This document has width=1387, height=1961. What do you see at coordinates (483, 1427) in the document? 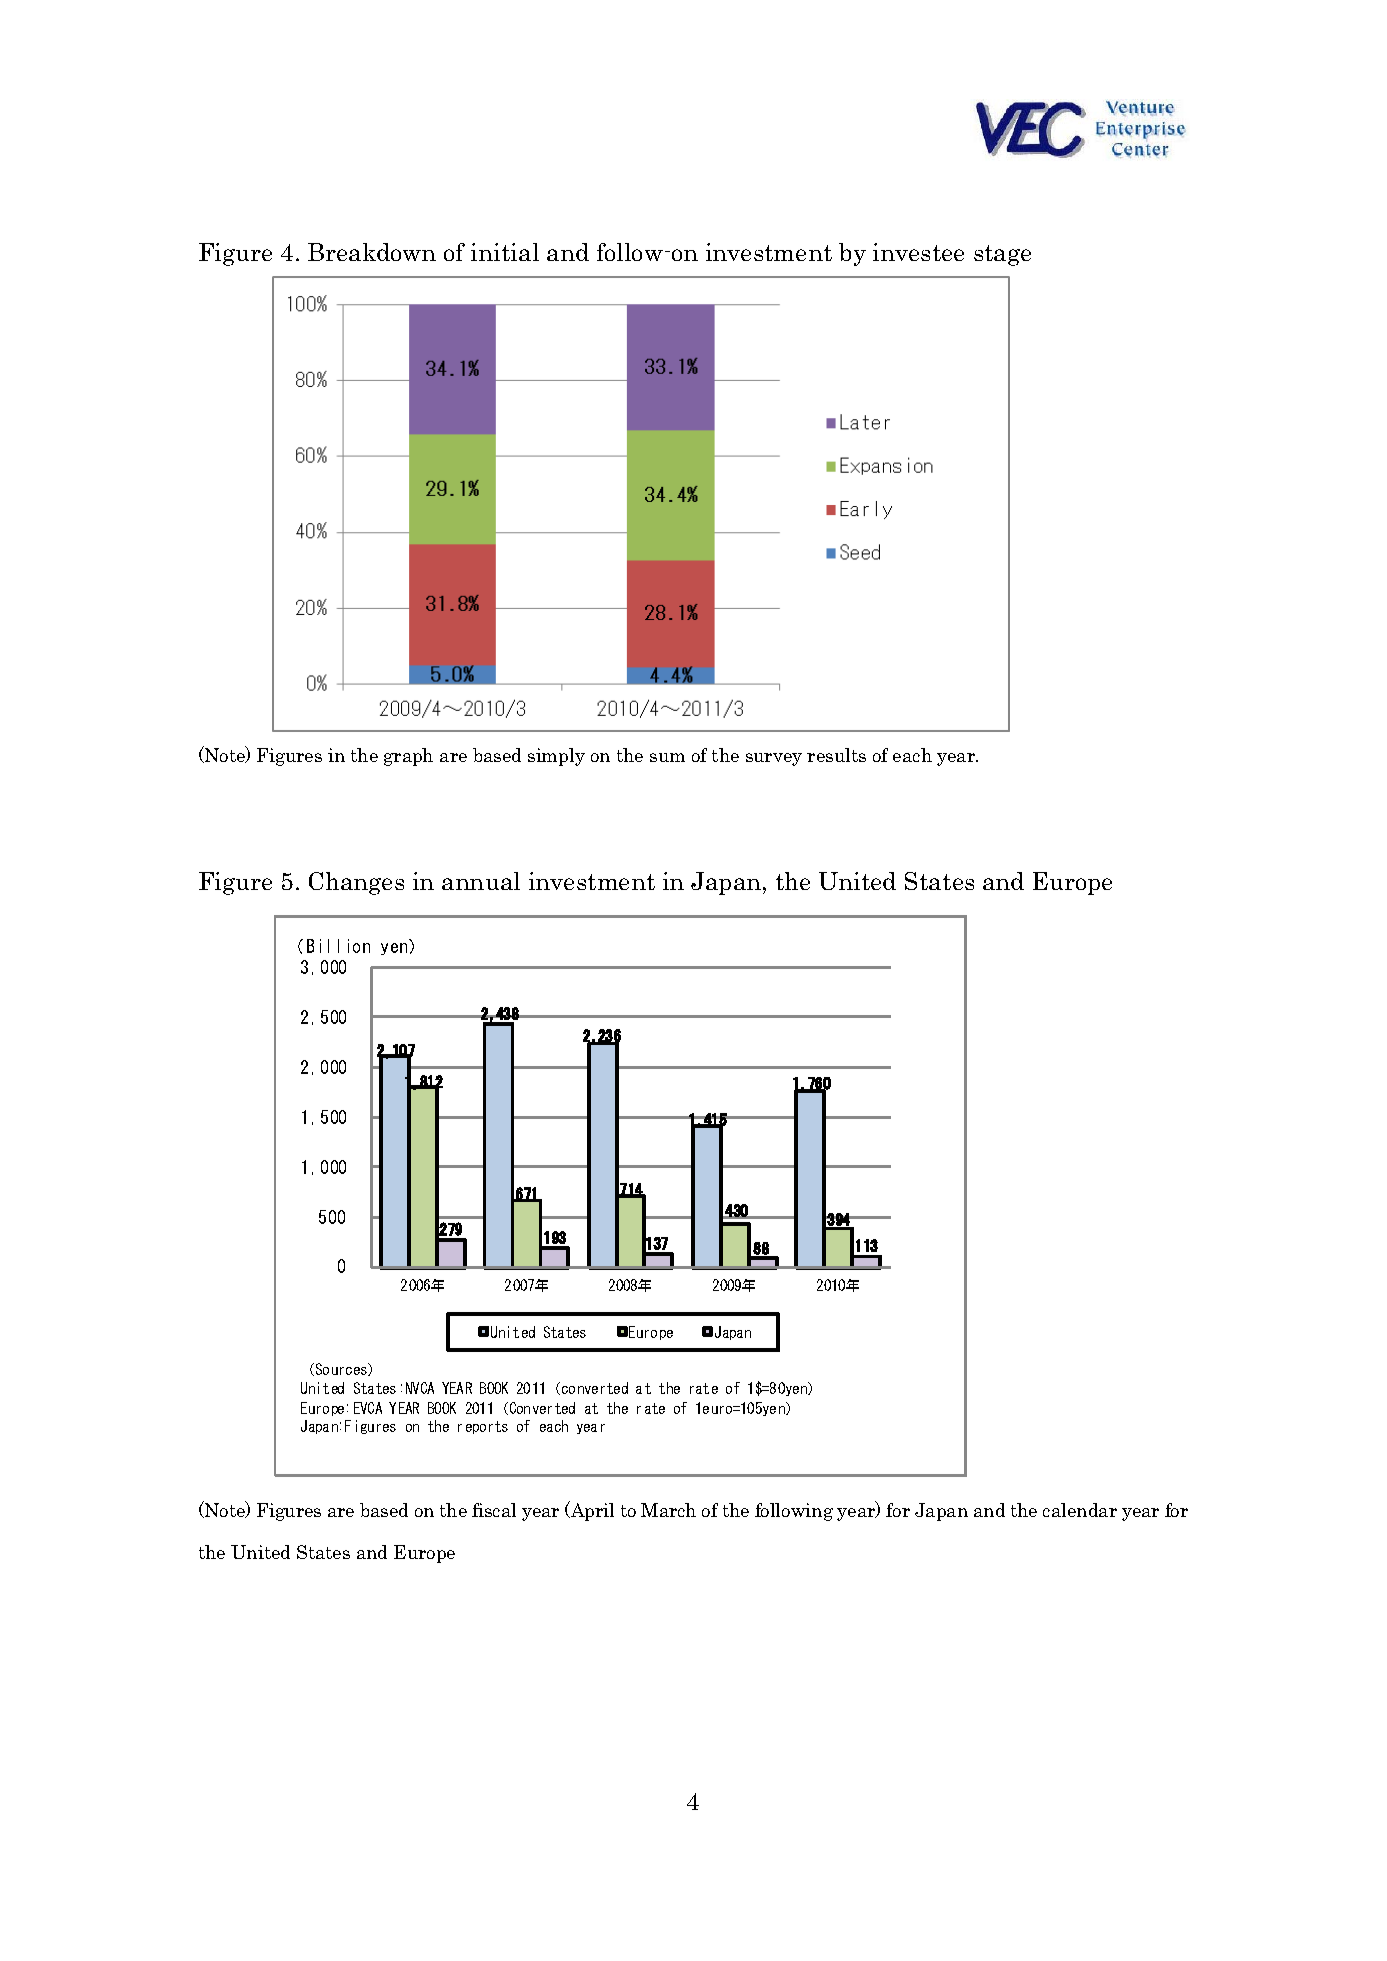
I see `reports` at bounding box center [483, 1427].
